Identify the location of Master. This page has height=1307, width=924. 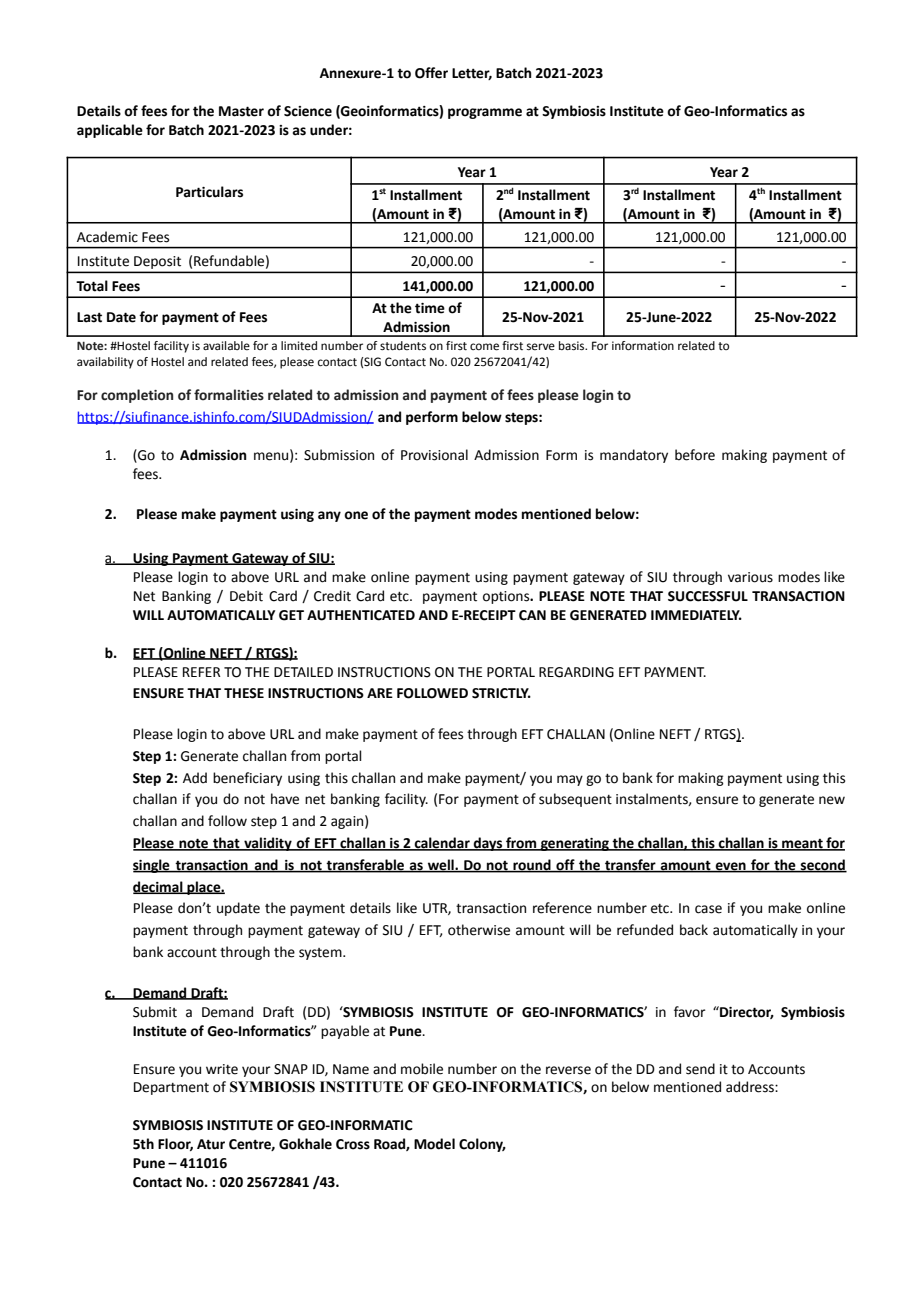
(241, 111).
